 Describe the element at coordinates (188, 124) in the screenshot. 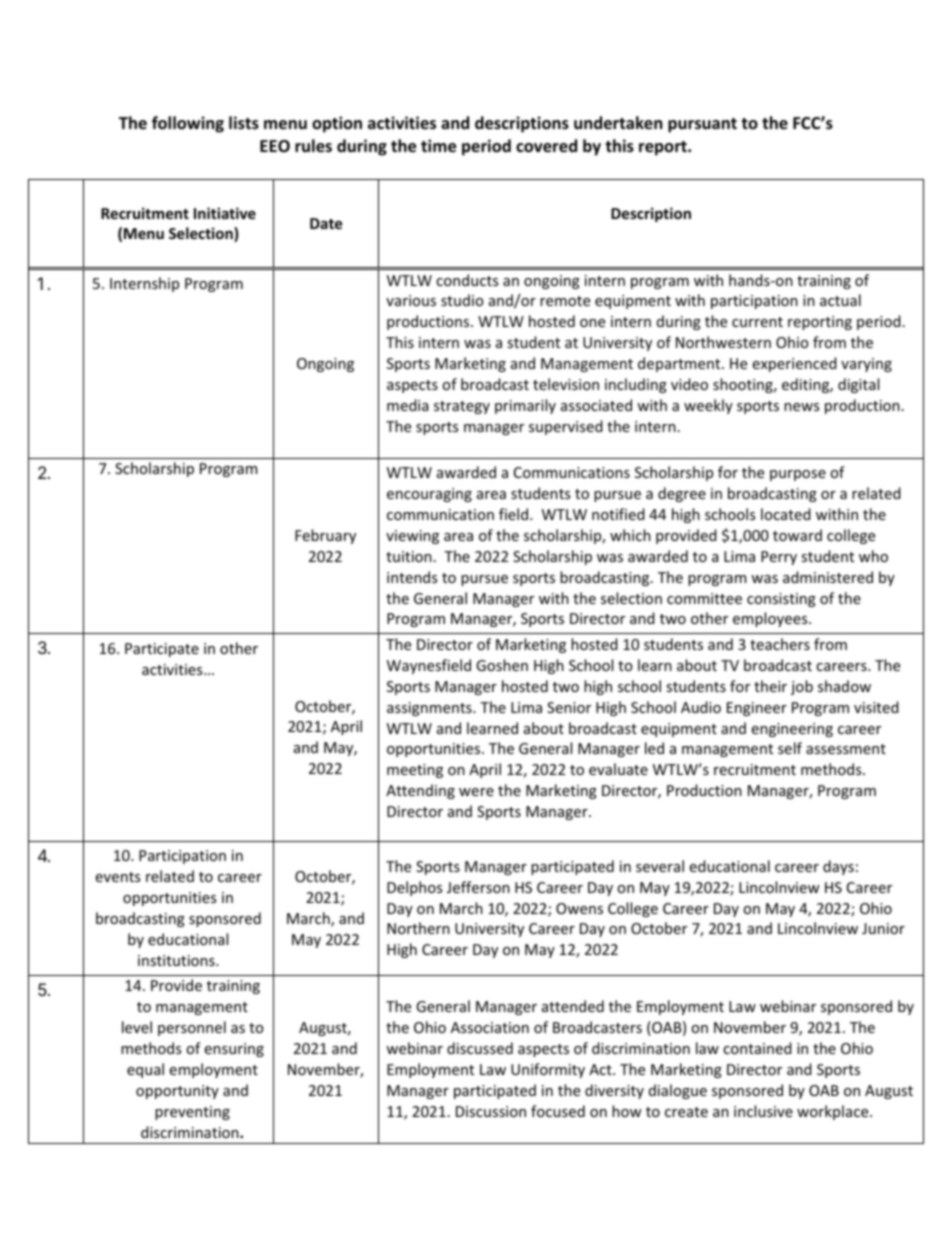

I see `following` at that location.
